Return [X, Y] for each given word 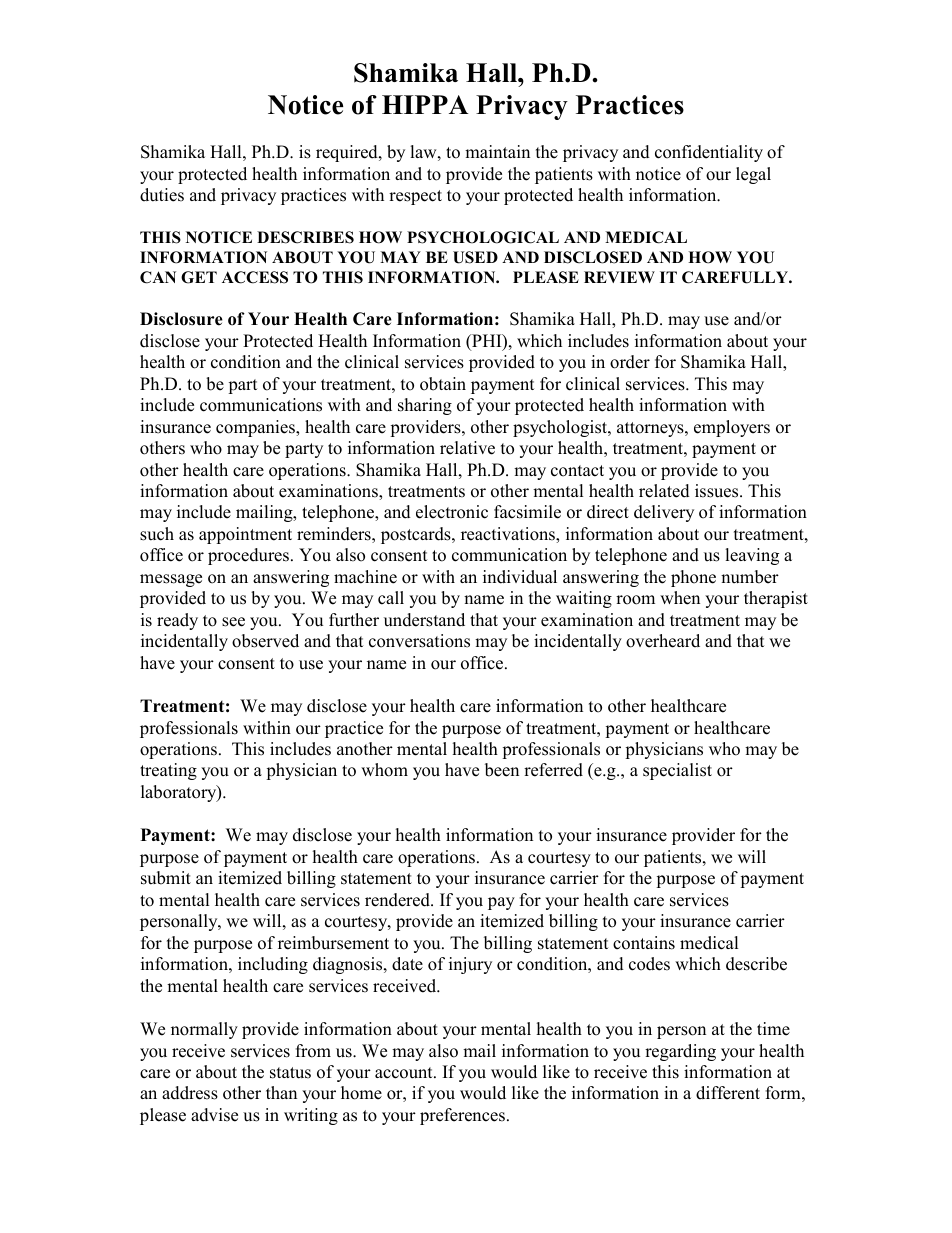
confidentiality [709, 153]
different [728, 1093]
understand [424, 620]
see [233, 622]
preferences [462, 1116]
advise [214, 1115]
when [680, 598]
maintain [497, 151]
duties [162, 195]
